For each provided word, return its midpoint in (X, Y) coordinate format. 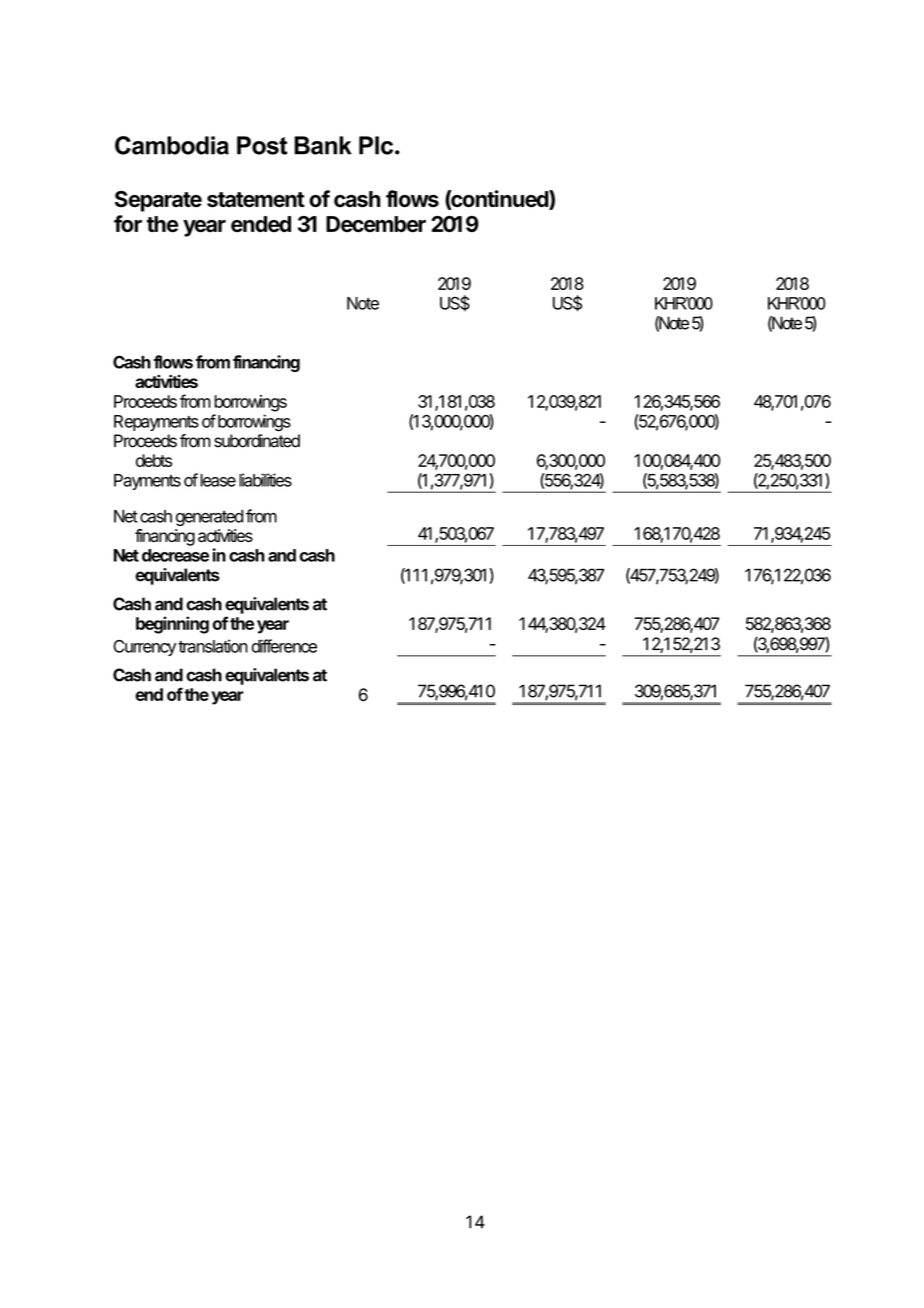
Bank (323, 145)
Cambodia (172, 145)
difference (284, 646)
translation (213, 646)
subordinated (257, 441)
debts (154, 460)
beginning (172, 625)
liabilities (265, 480)
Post (262, 145)
